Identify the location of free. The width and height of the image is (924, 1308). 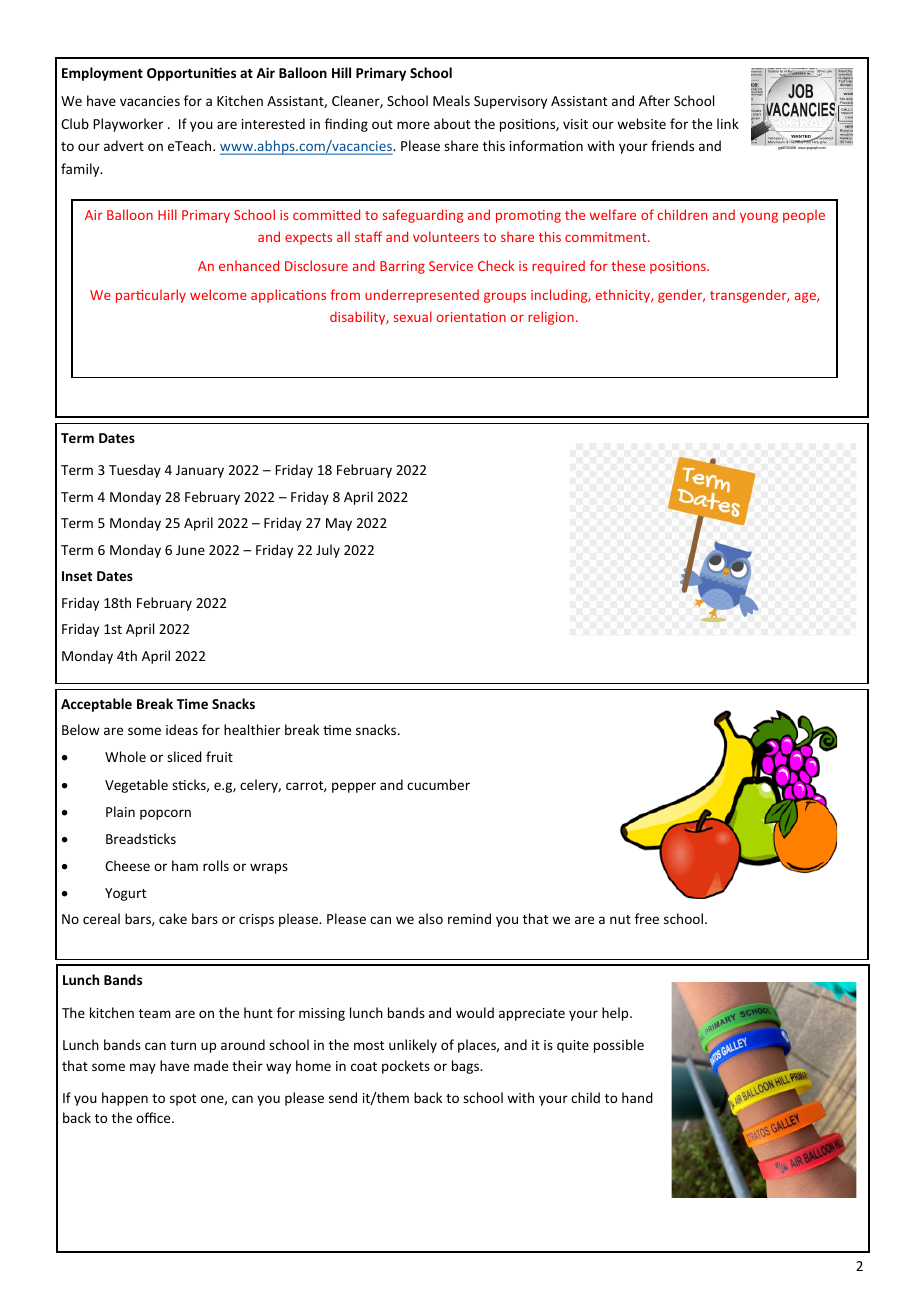
(647, 918).
